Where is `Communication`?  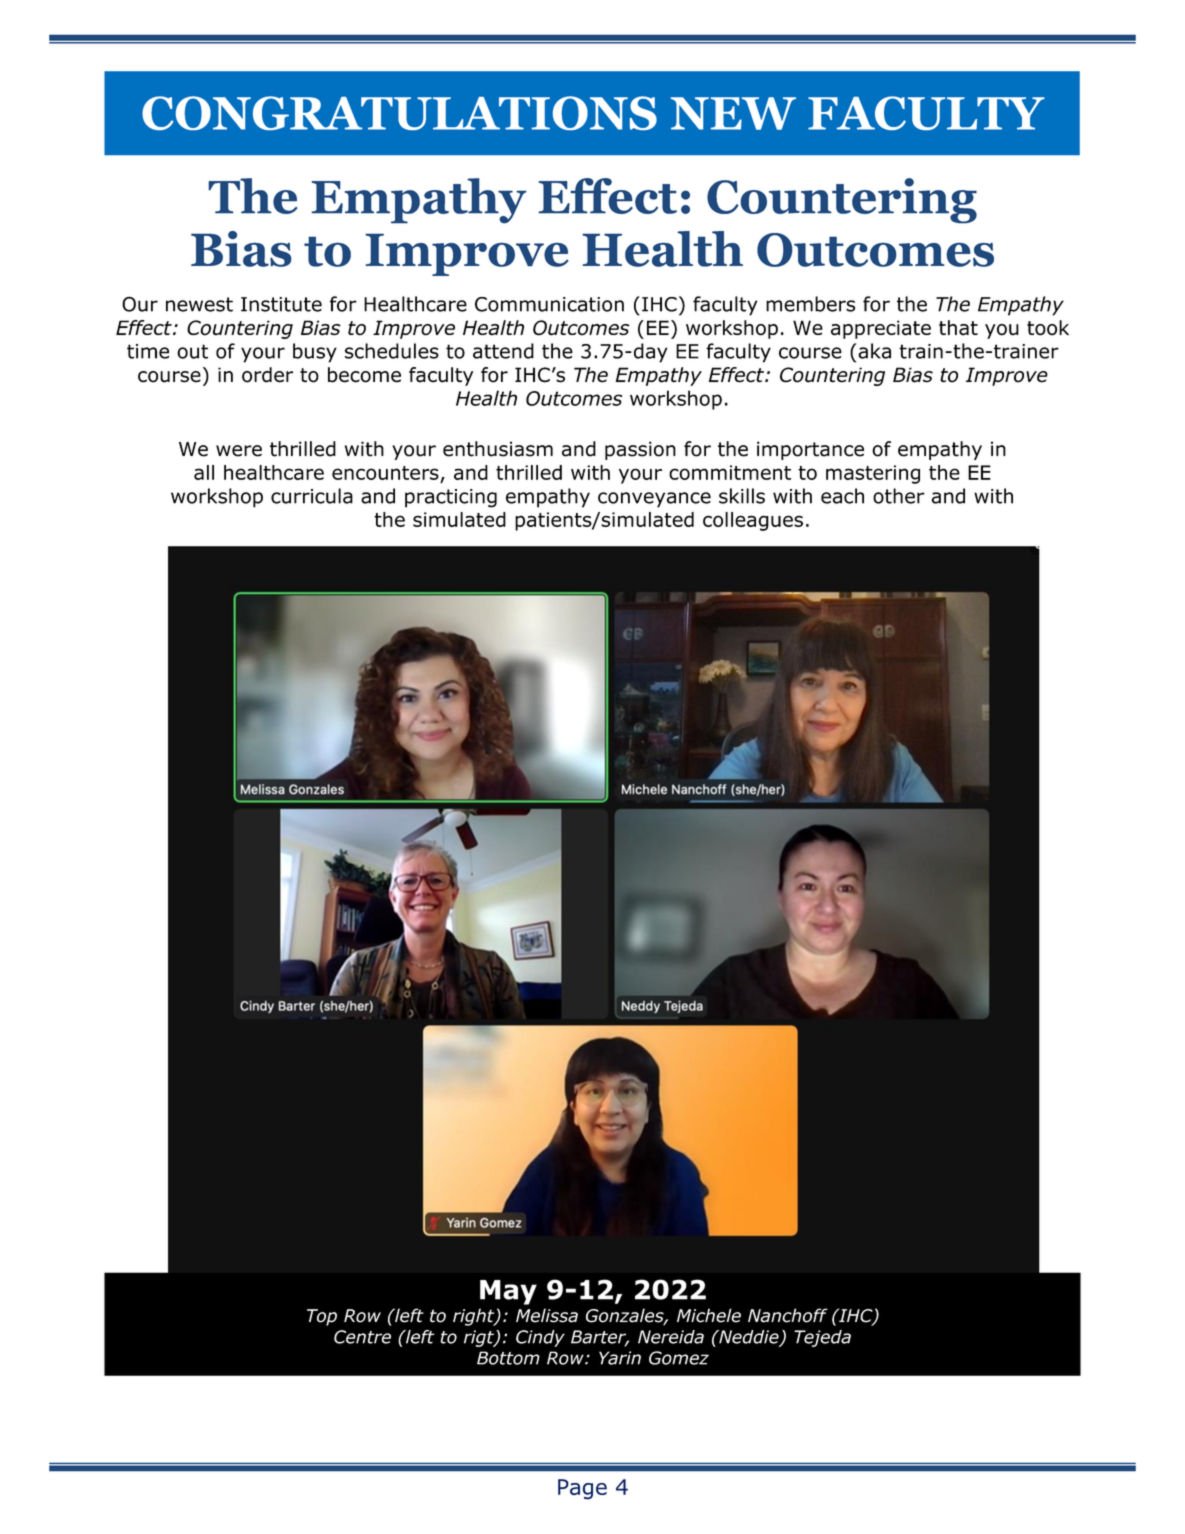 Communication is located at coordinates (549, 304).
